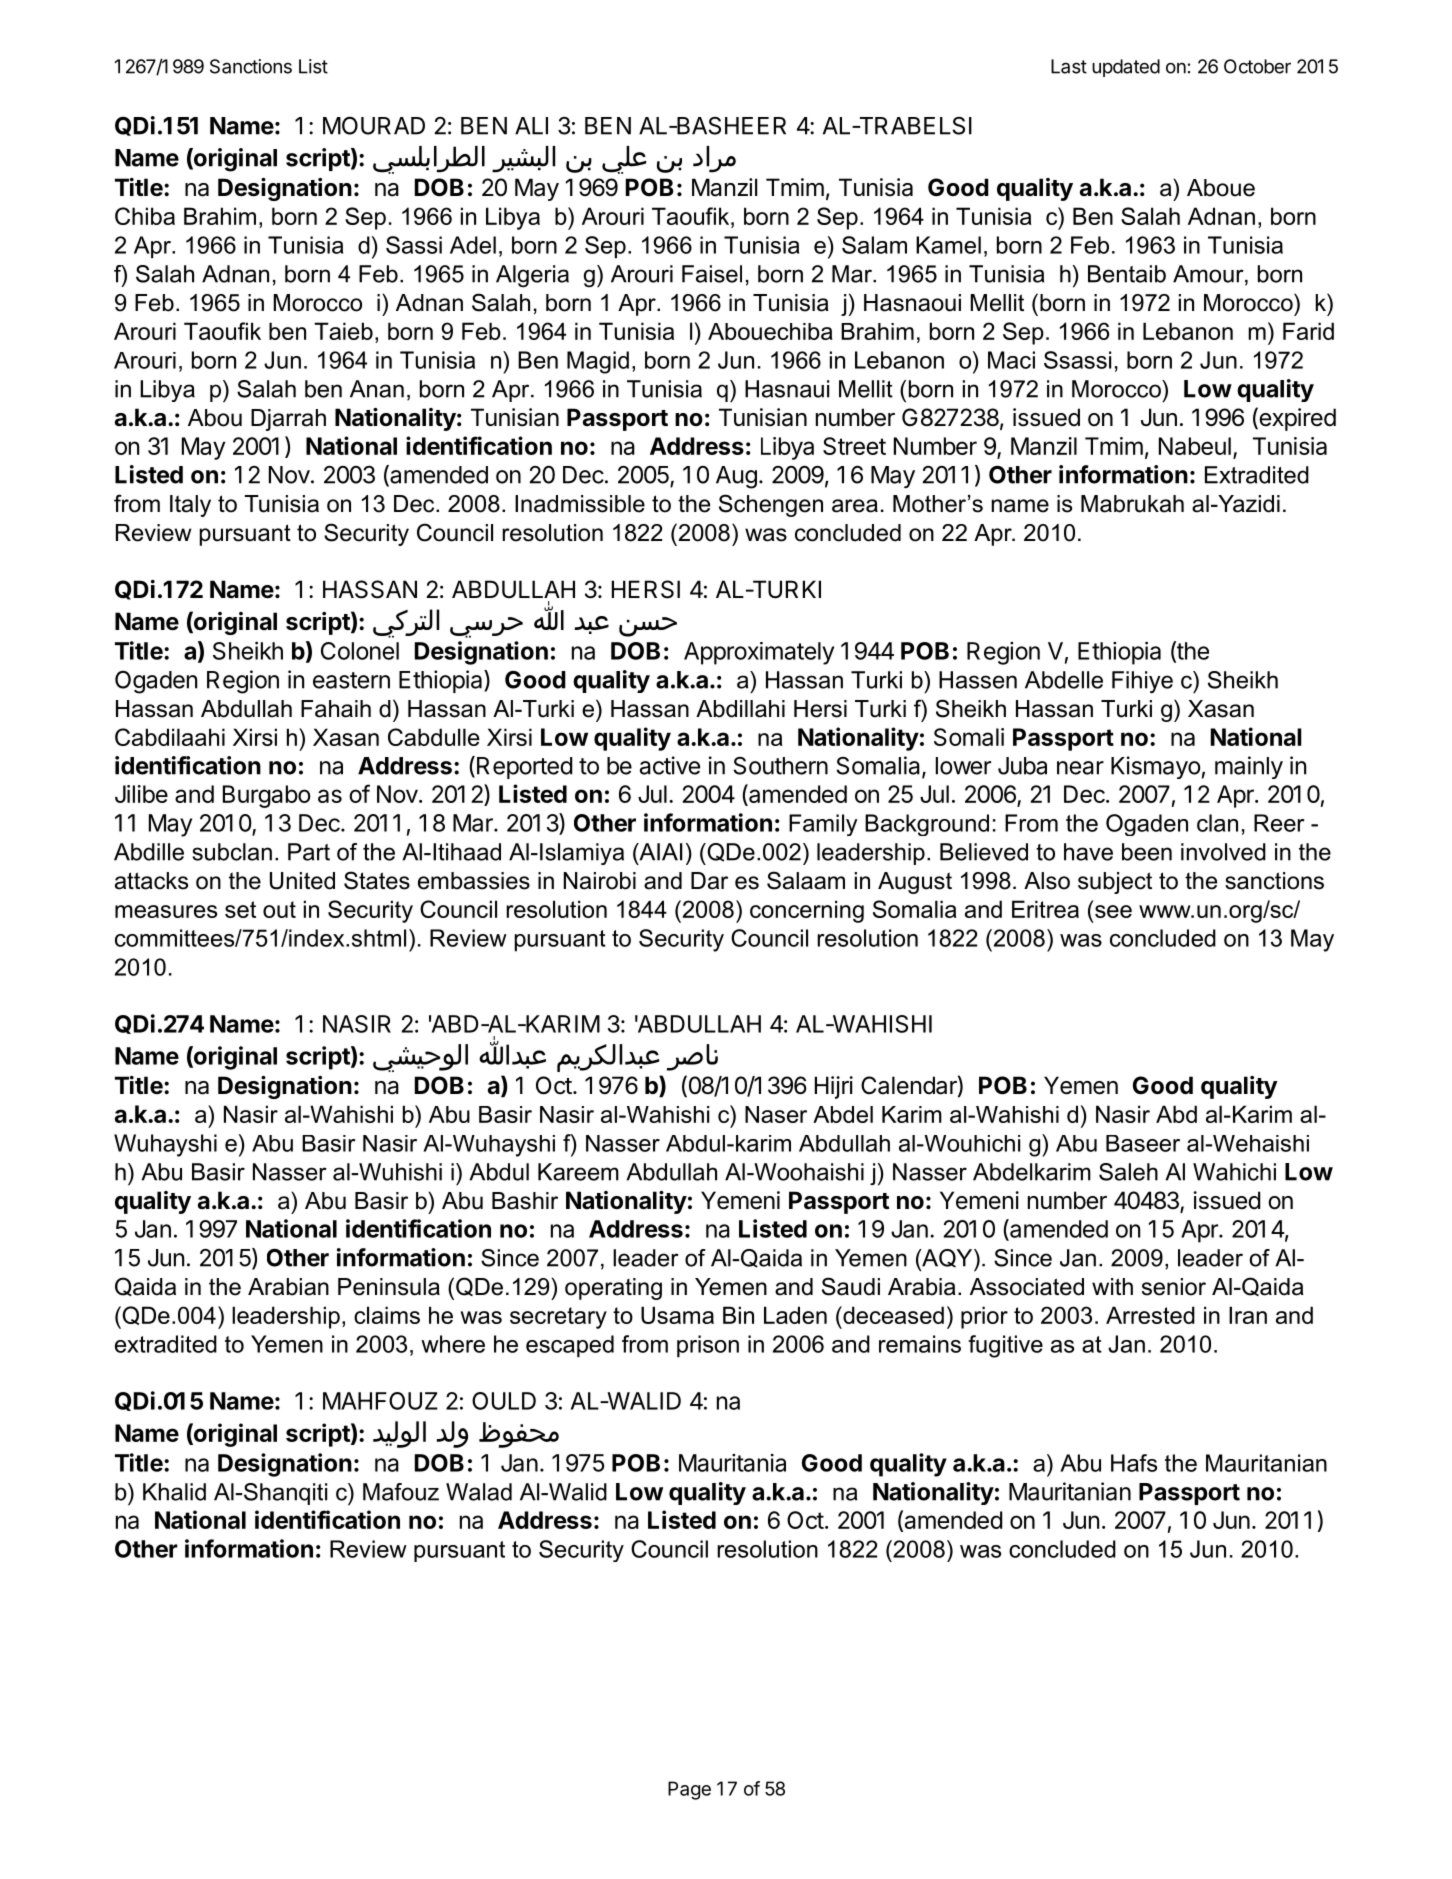 The width and height of the screenshot is (1452, 1879). I want to click on Arrested, so click(1150, 1315).
